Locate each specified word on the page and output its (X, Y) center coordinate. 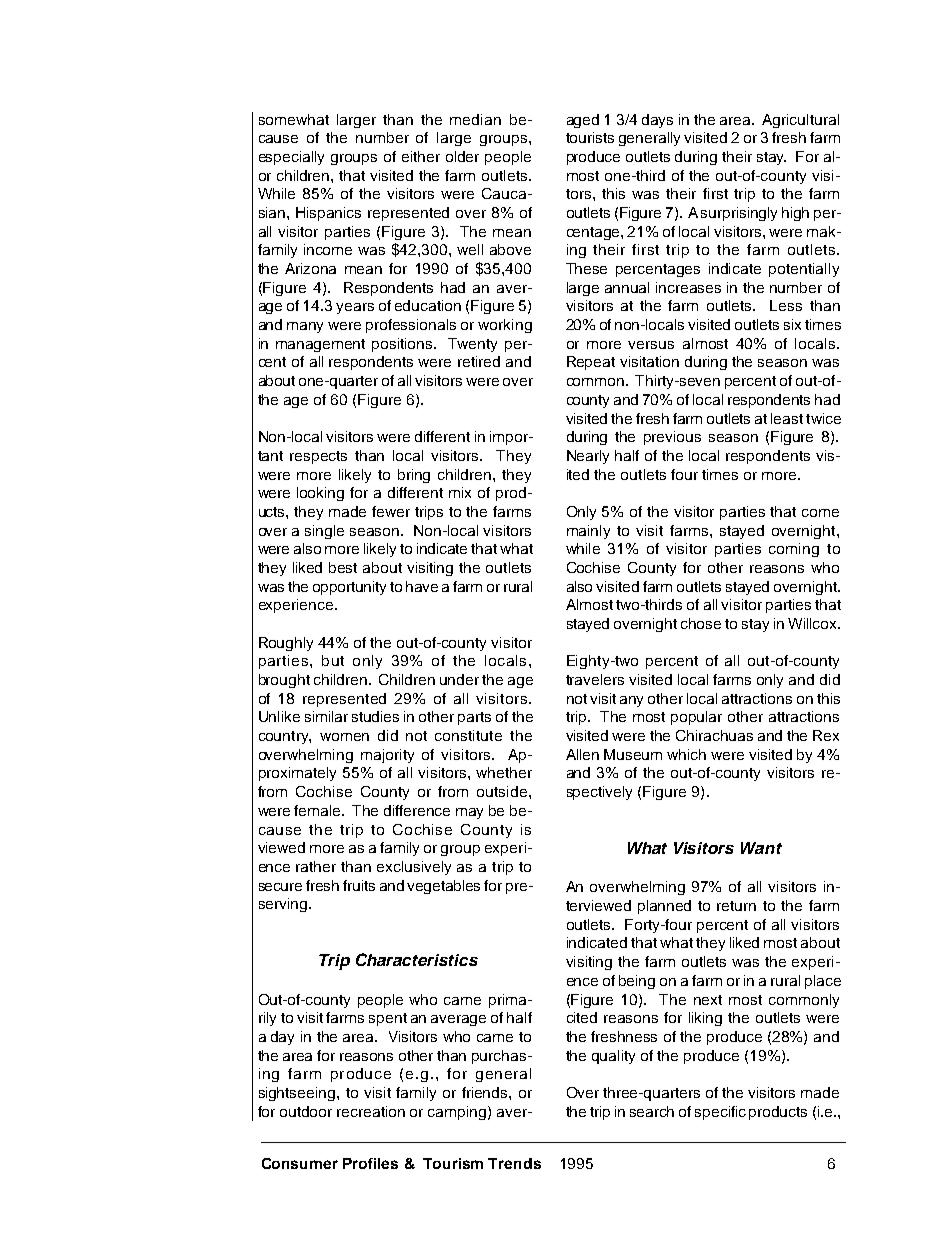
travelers (595, 679)
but (333, 660)
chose (701, 623)
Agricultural (800, 121)
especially (291, 158)
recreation (371, 1111)
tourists (590, 137)
